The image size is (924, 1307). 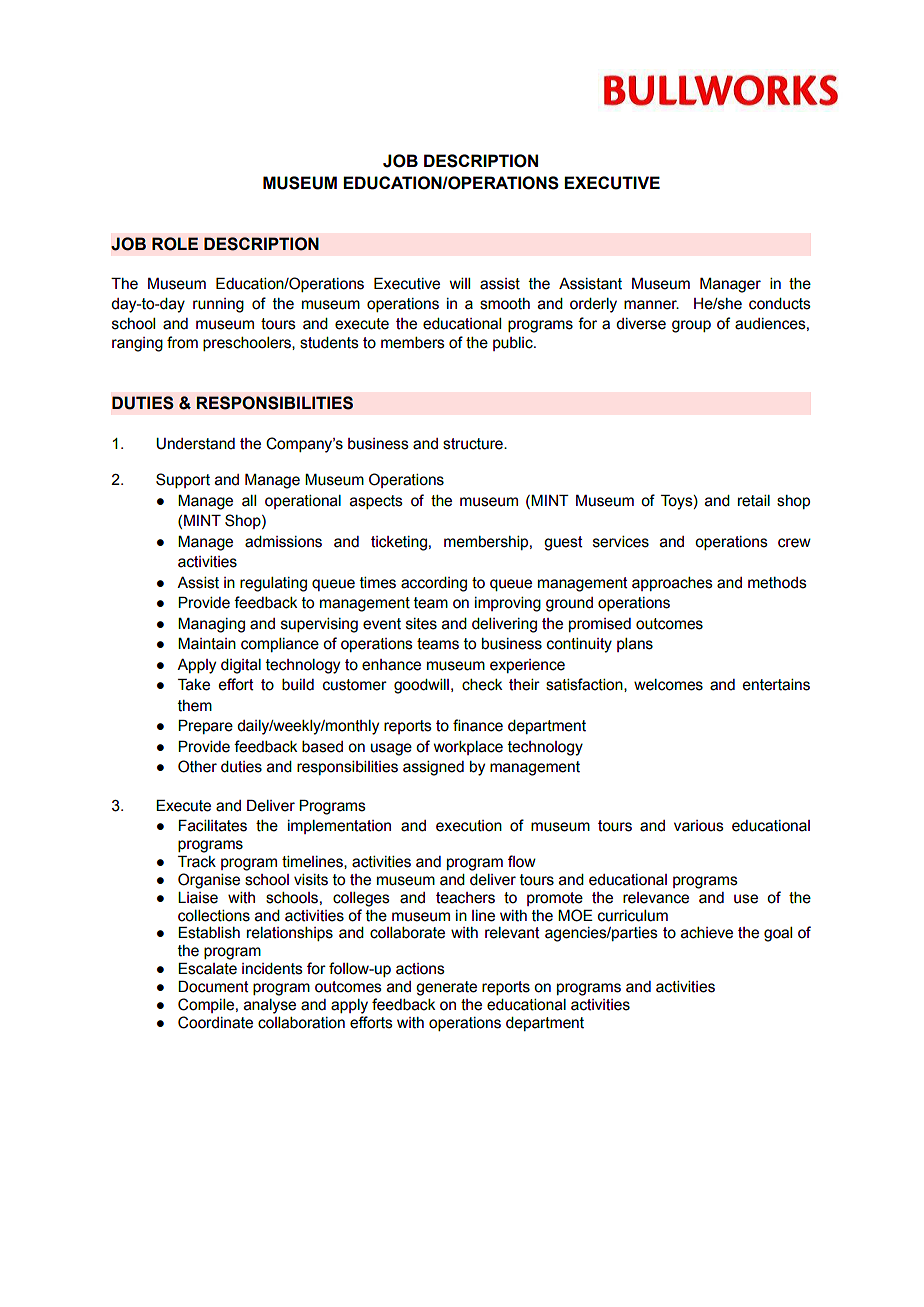 I want to click on structure, so click(x=474, y=444).
